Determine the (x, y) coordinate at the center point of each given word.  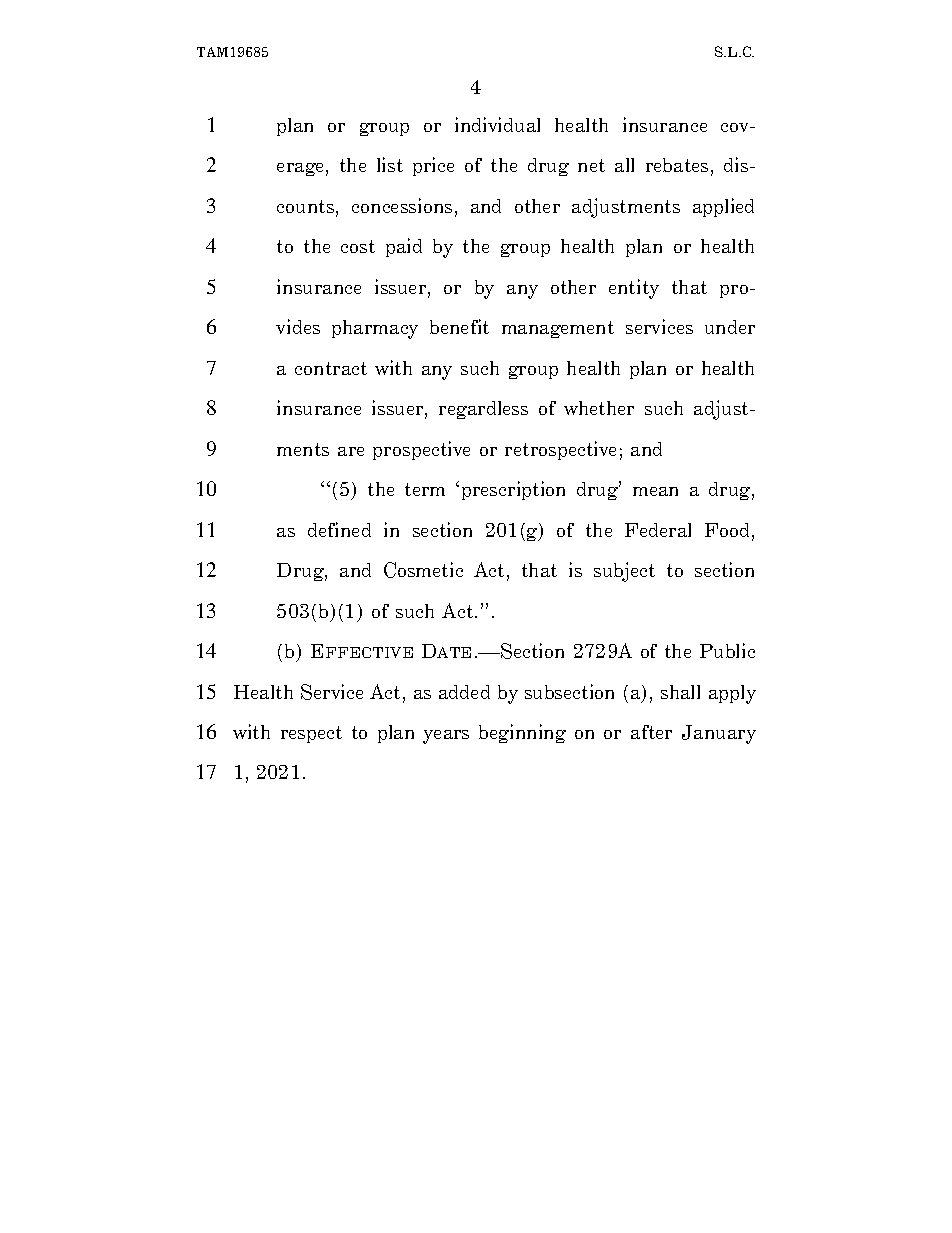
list (390, 164)
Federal (658, 530)
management (558, 329)
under (730, 327)
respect (311, 734)
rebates (677, 165)
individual (497, 124)
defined (339, 529)
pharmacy (375, 329)
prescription (513, 490)
